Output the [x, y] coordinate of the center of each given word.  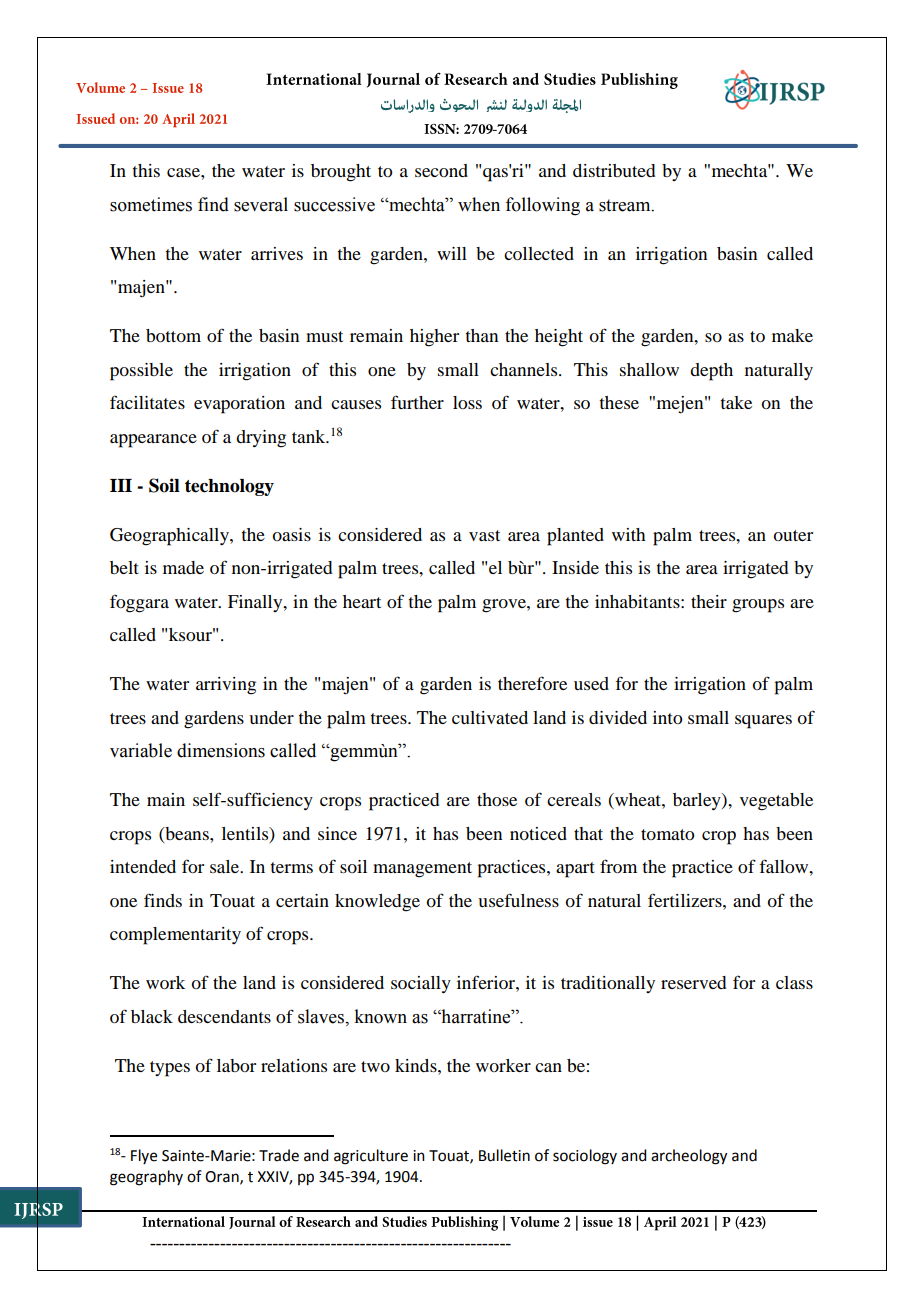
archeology [689, 1157]
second [441, 170]
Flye [144, 1156]
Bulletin [504, 1155]
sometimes [151, 204]
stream [626, 205]
